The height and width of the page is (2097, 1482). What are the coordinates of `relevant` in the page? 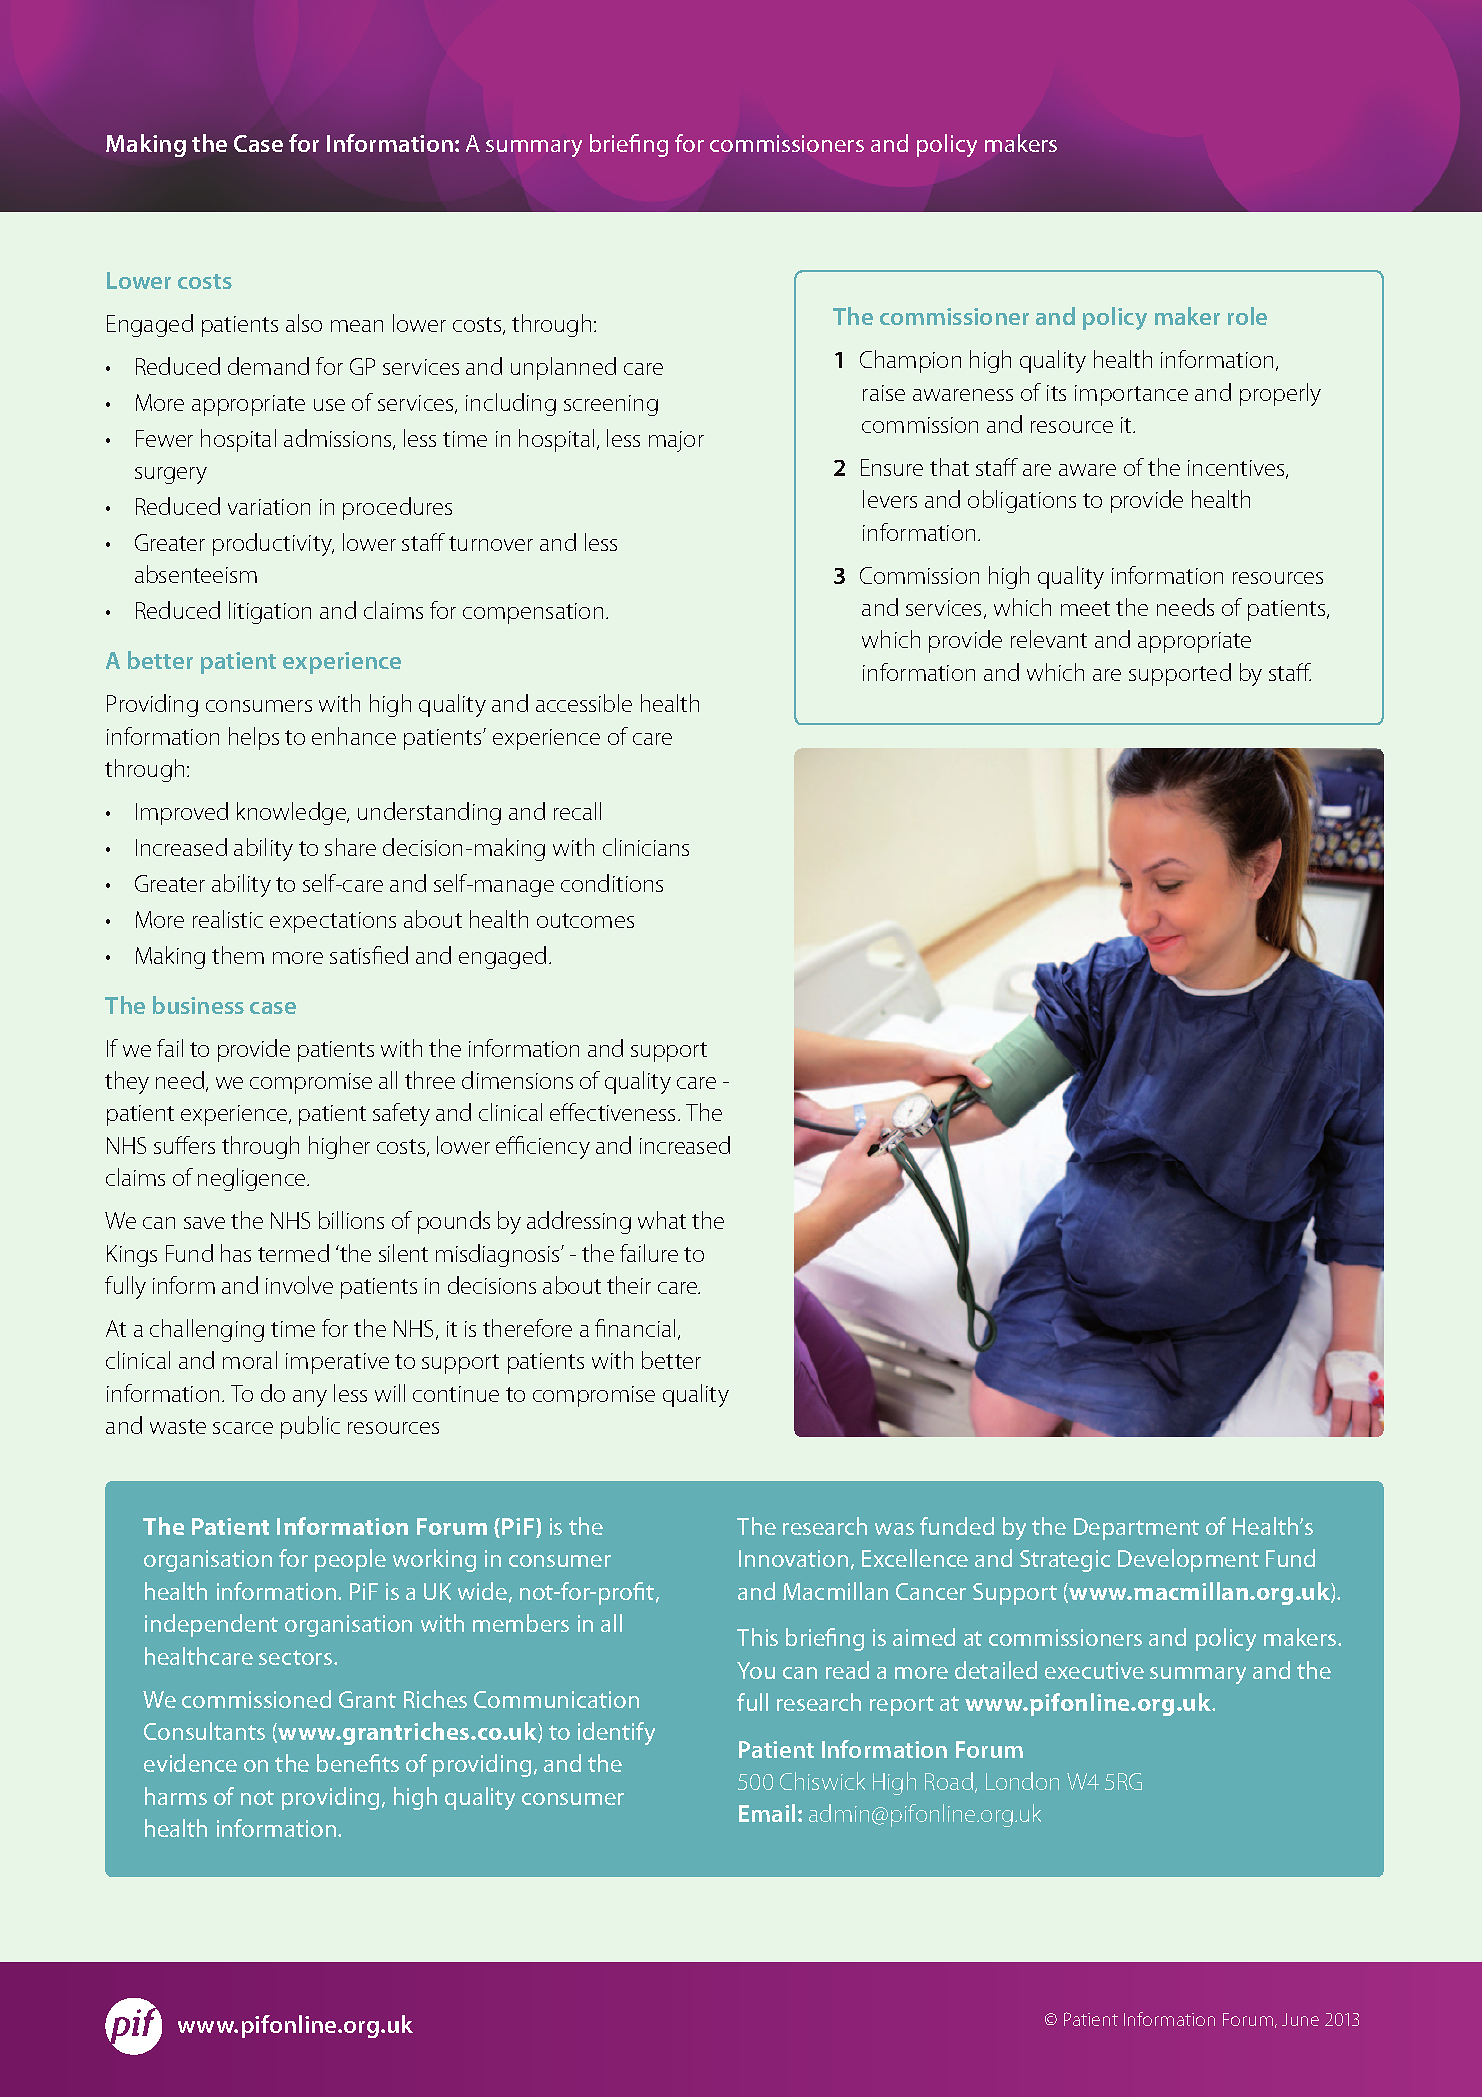 It's located at (1049, 639).
